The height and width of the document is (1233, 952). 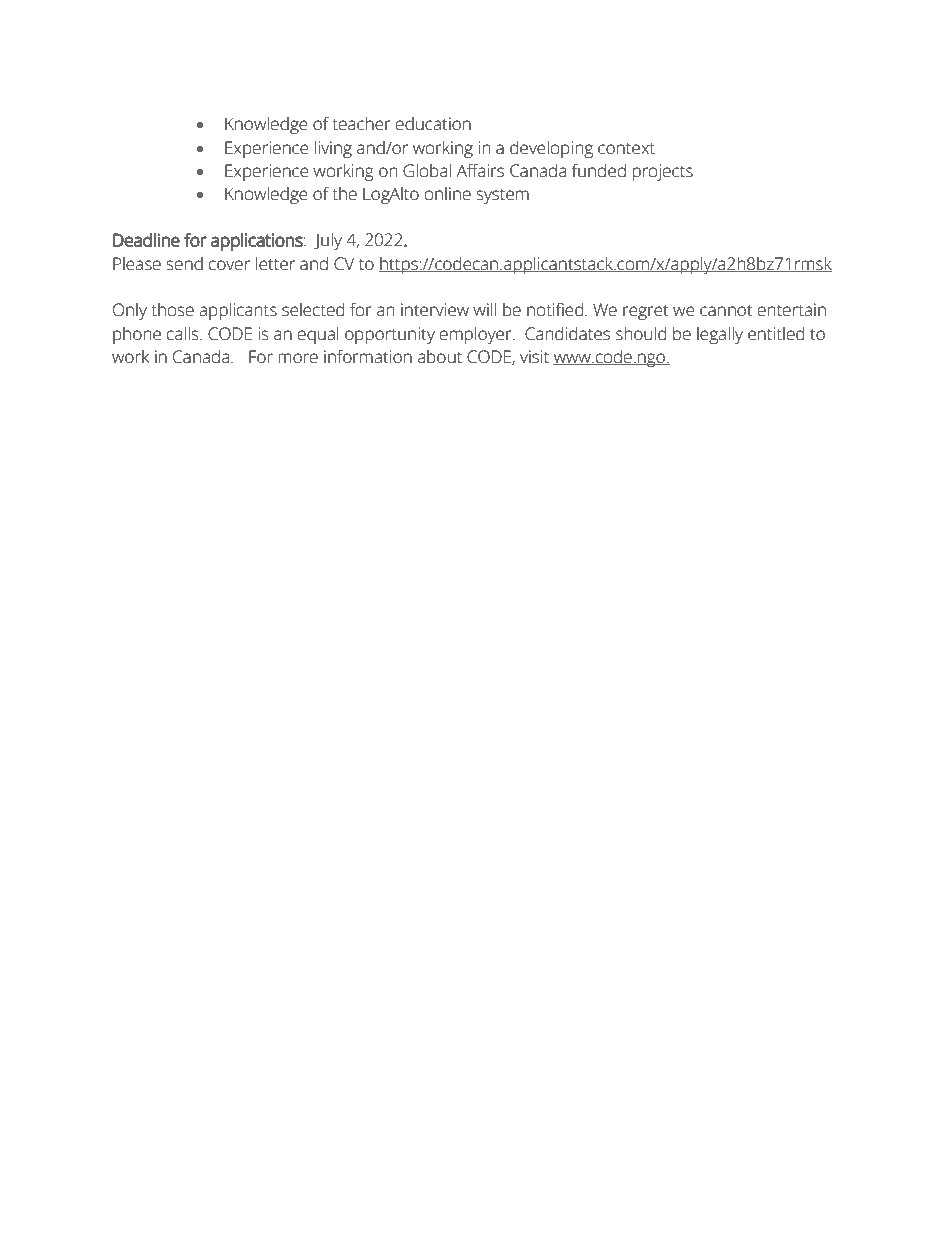 What do you see at coordinates (662, 172) in the document?
I see `projects` at bounding box center [662, 172].
